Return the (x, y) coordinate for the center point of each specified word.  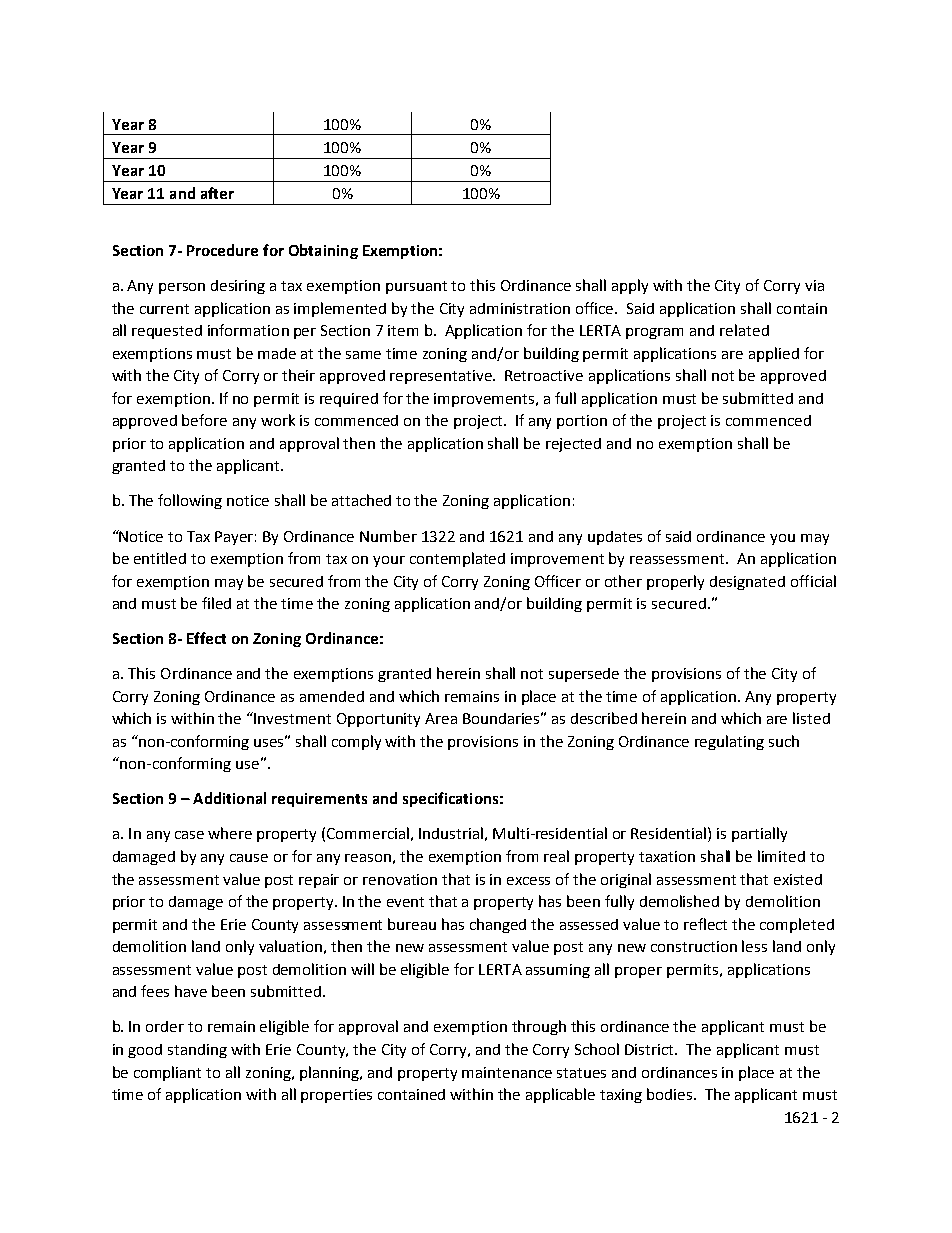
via (814, 285)
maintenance (507, 1072)
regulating (729, 742)
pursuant (416, 287)
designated (747, 583)
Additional (229, 798)
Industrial (451, 833)
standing (197, 1051)
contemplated (457, 559)
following (190, 501)
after (217, 193)
